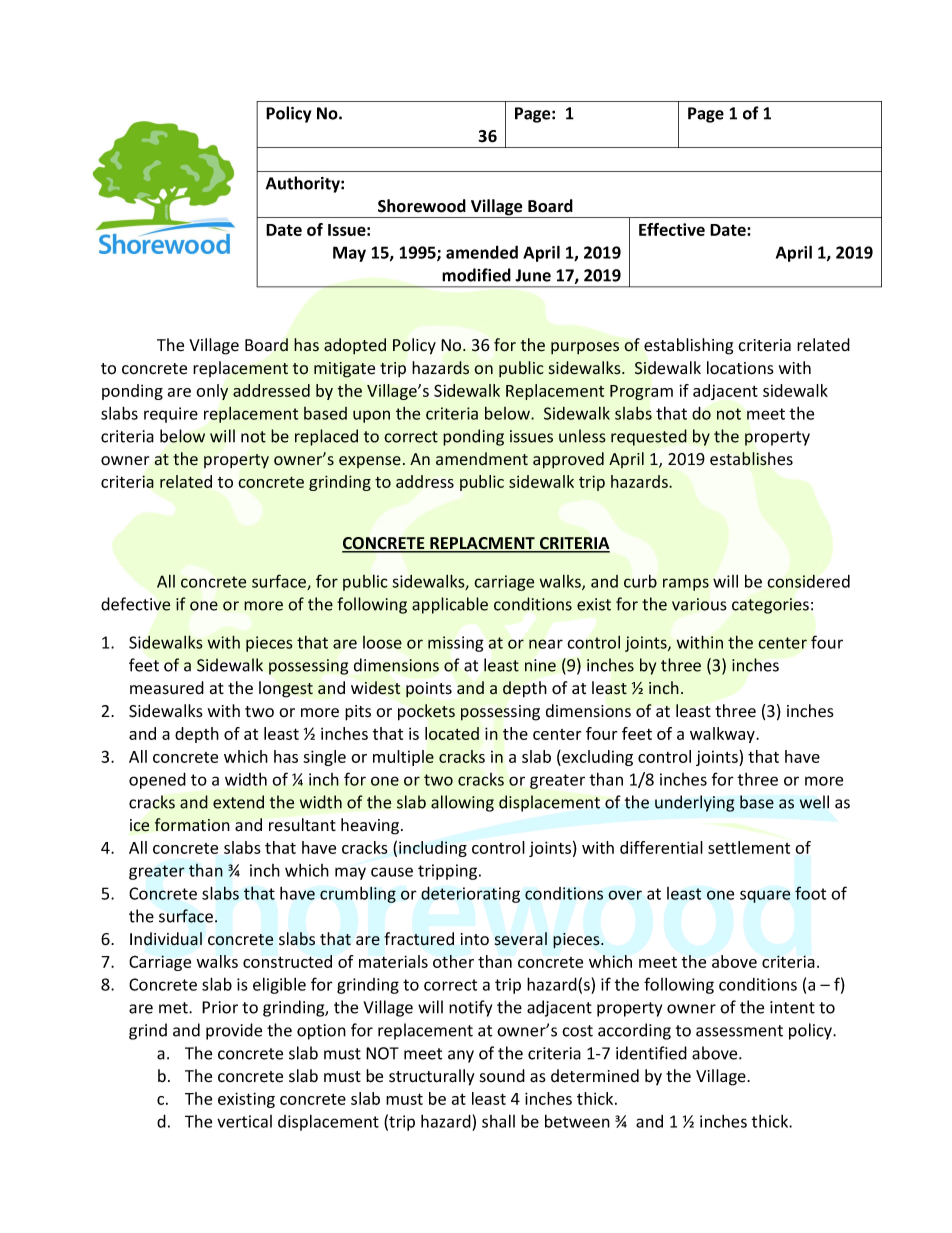  Describe the element at coordinates (695, 803) in the image. I see `underlying` at that location.
